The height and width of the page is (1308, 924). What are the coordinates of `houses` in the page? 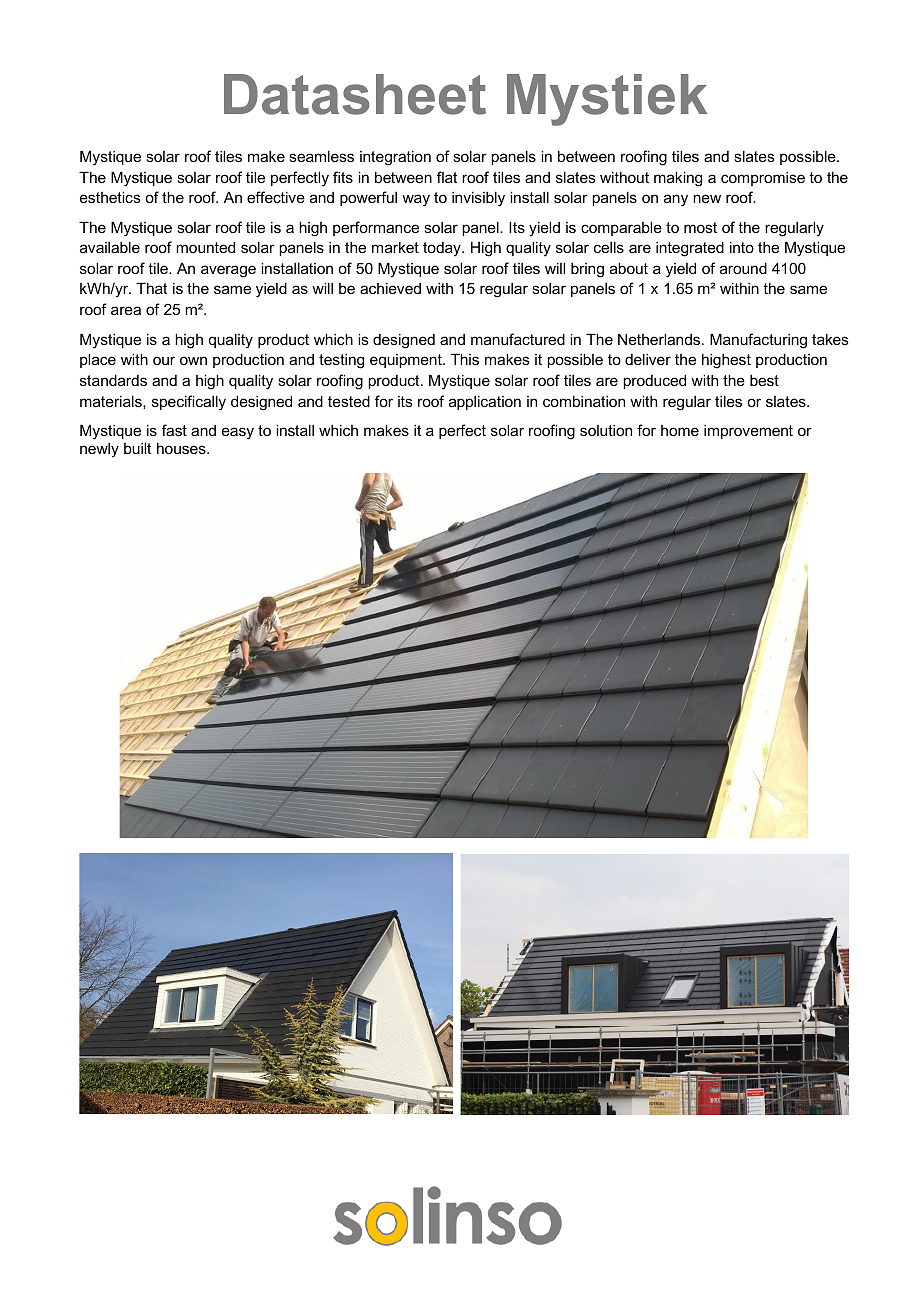 It's located at (182, 448).
